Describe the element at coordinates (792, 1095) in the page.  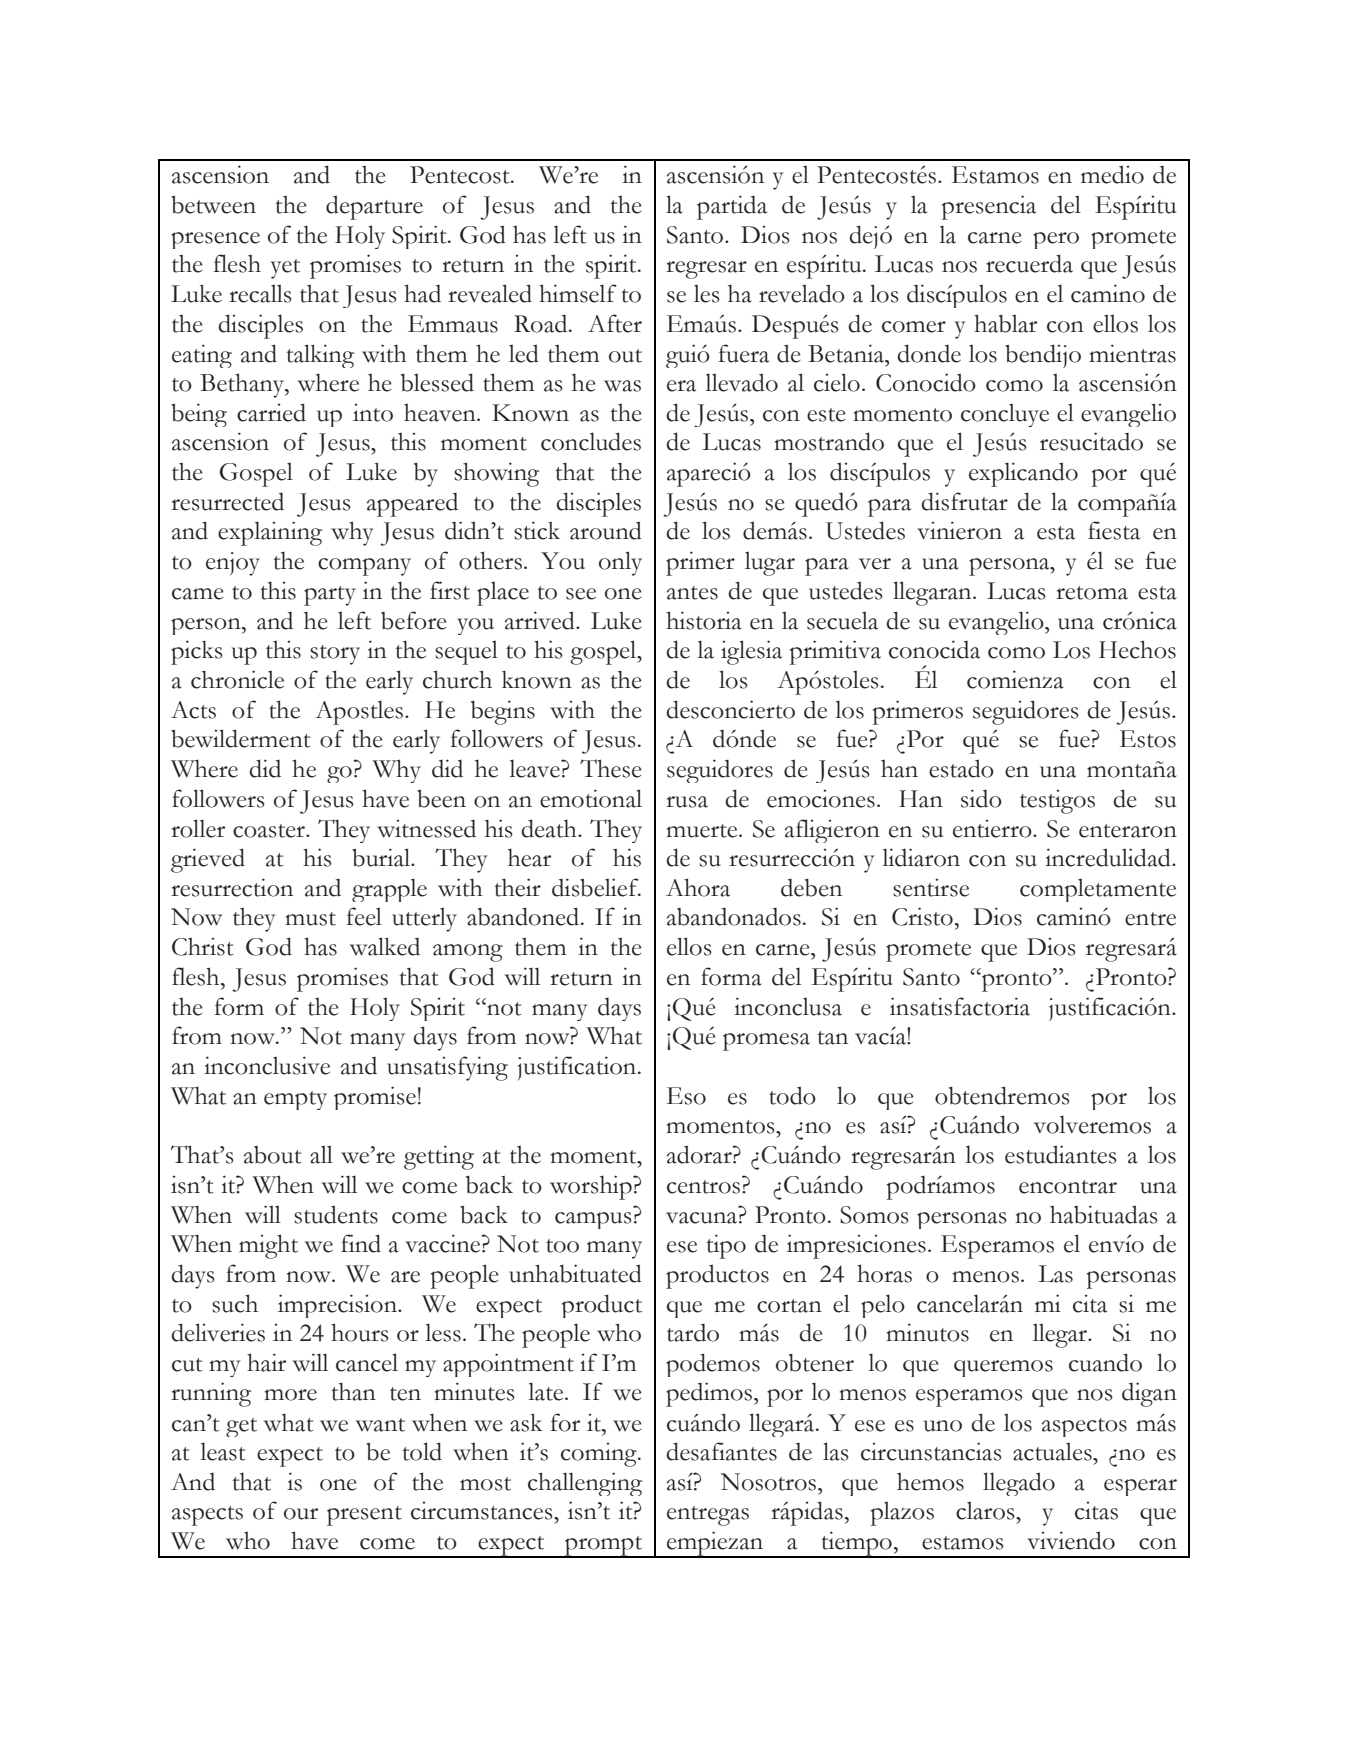
I see `todo` at that location.
